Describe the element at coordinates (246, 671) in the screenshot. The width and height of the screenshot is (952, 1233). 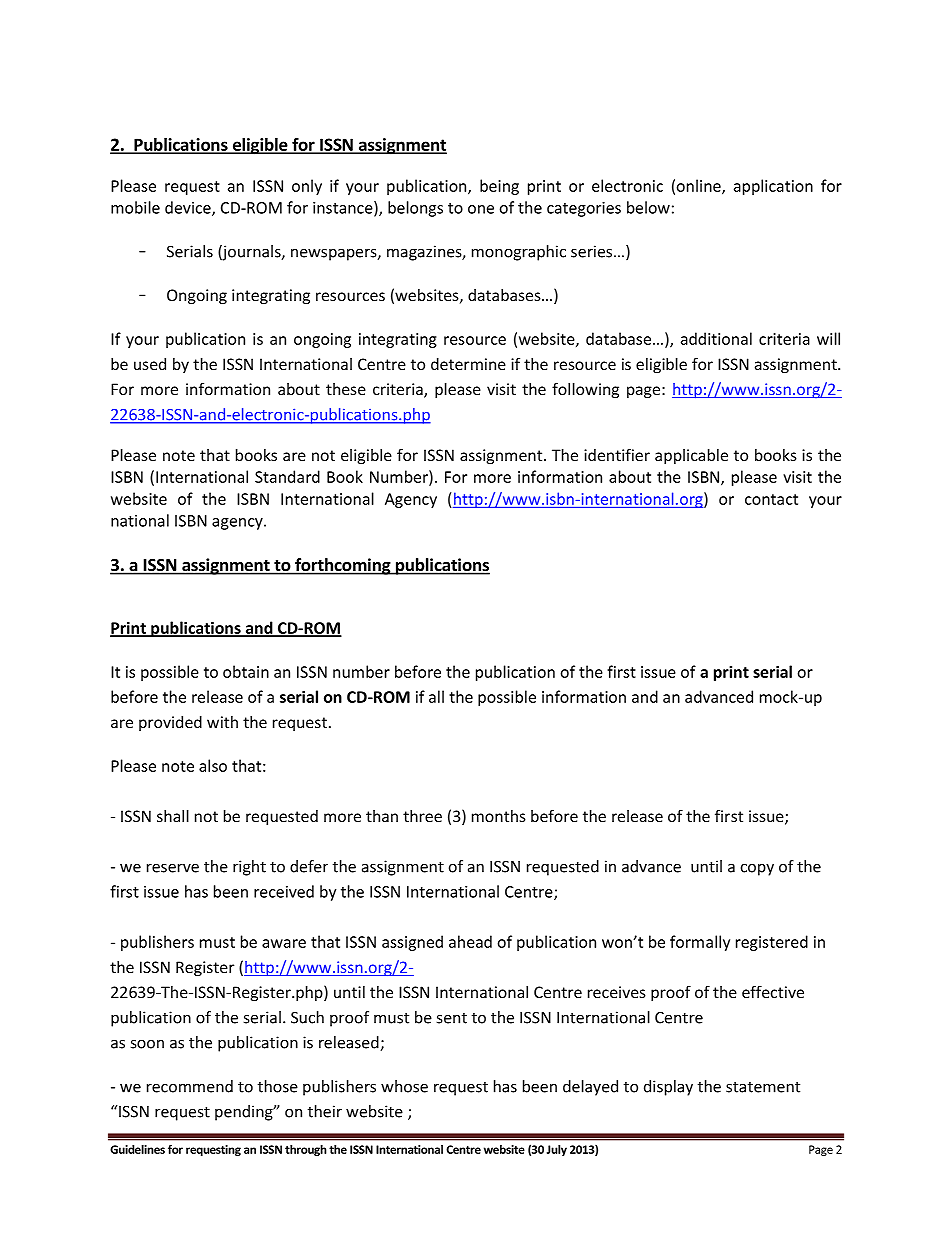
I see `obtain` at that location.
